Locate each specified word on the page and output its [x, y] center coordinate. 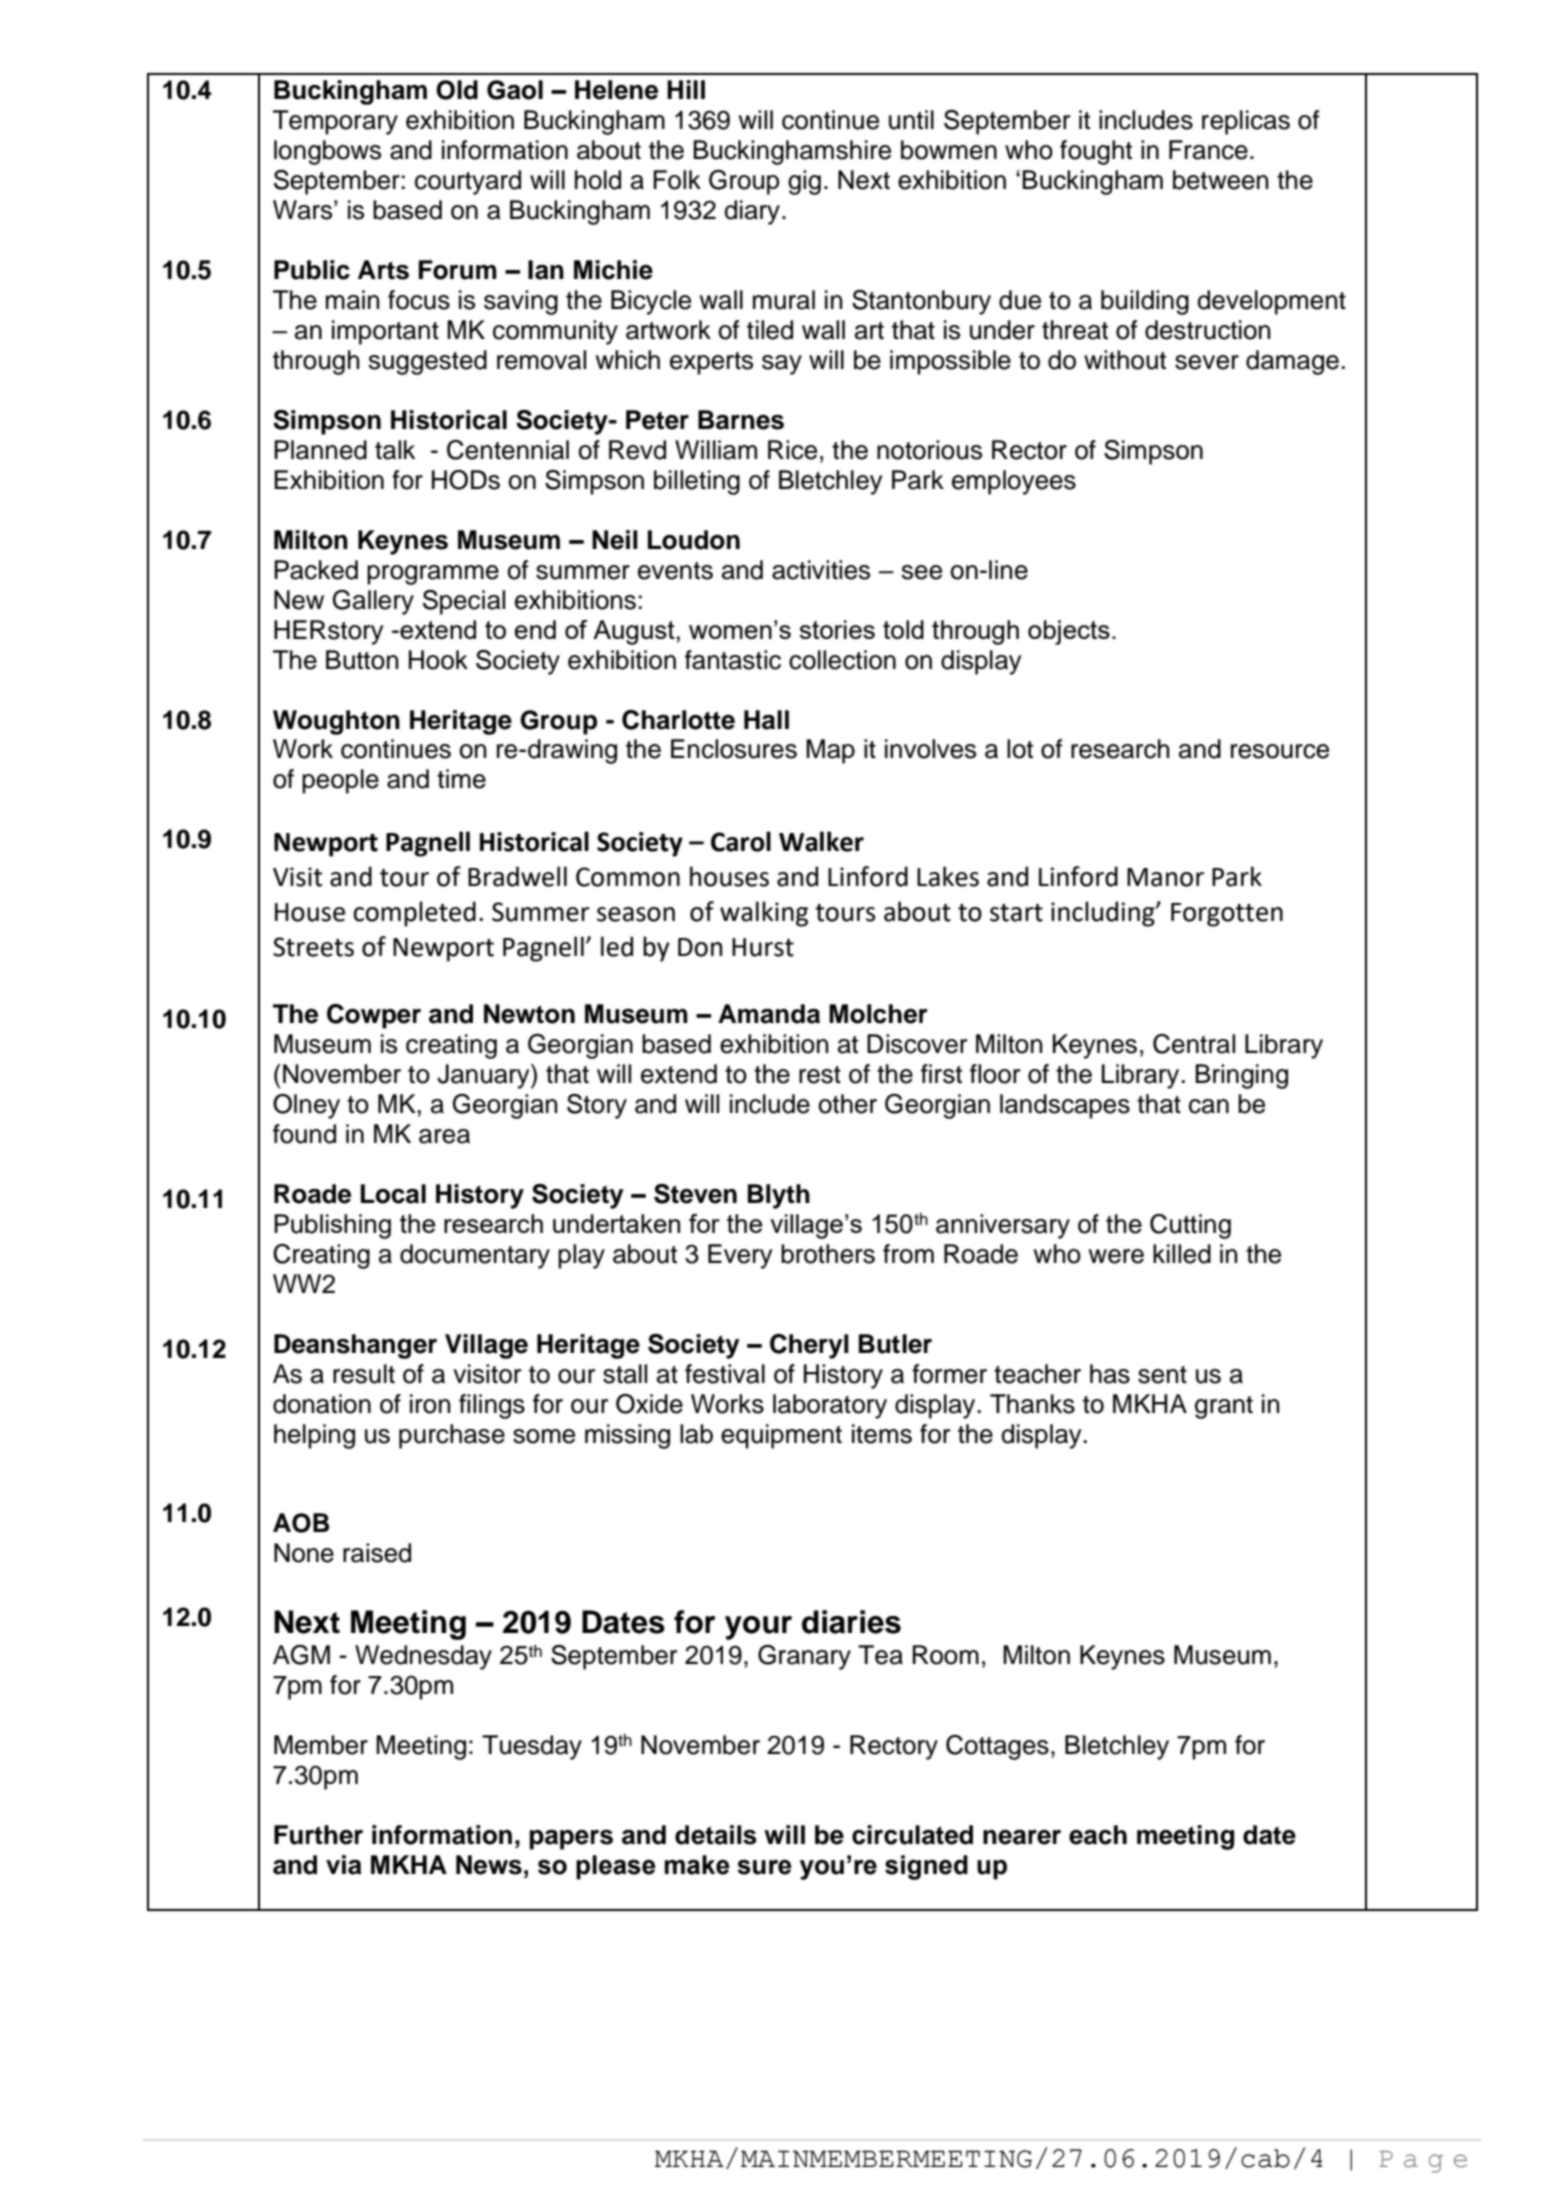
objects [1069, 632]
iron [430, 1404]
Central [1194, 1044]
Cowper [374, 1016]
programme [433, 575]
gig [804, 182]
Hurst [763, 947]
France [1208, 150]
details [716, 1835]
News [489, 1865]
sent [1162, 1375]
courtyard [468, 182]
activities [821, 570]
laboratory [830, 1406]
